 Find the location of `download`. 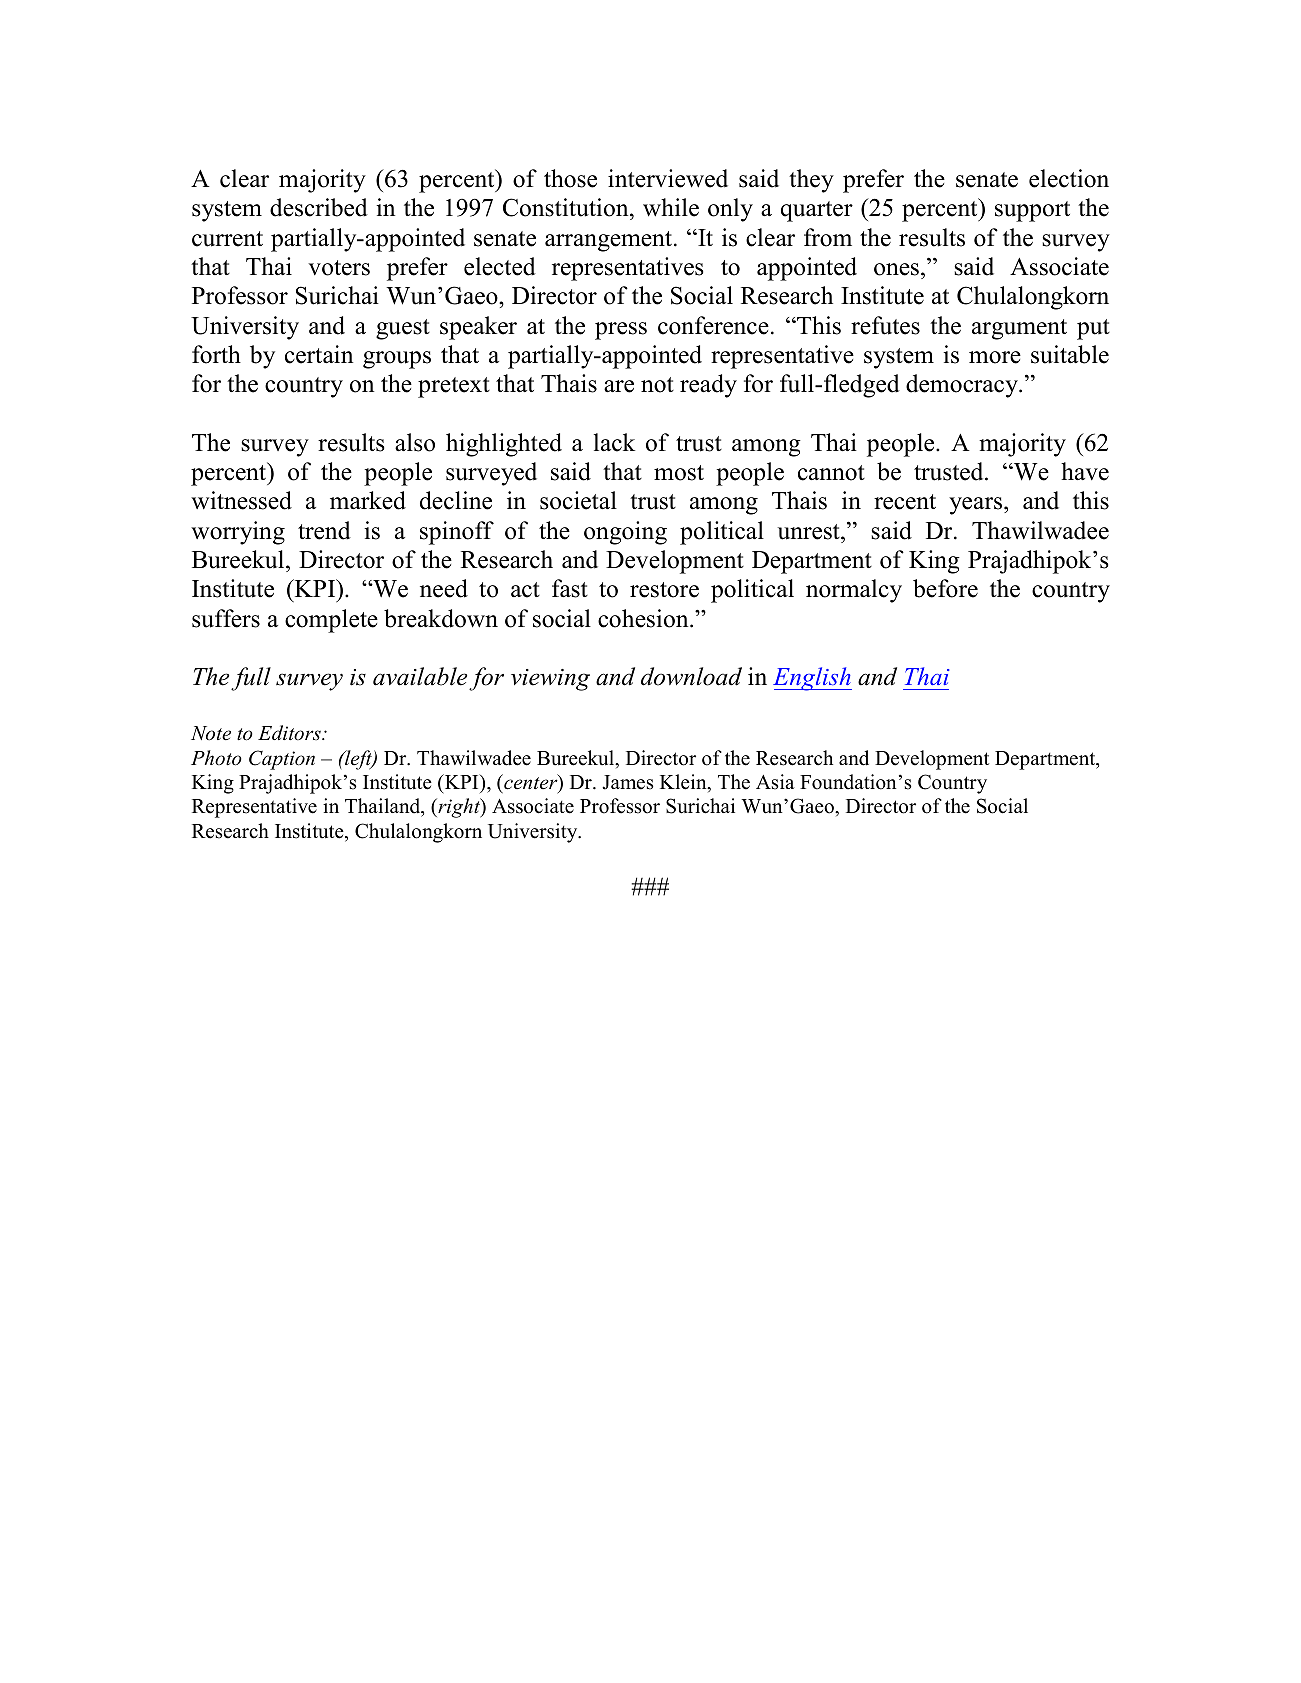

download is located at coordinates (691, 676).
